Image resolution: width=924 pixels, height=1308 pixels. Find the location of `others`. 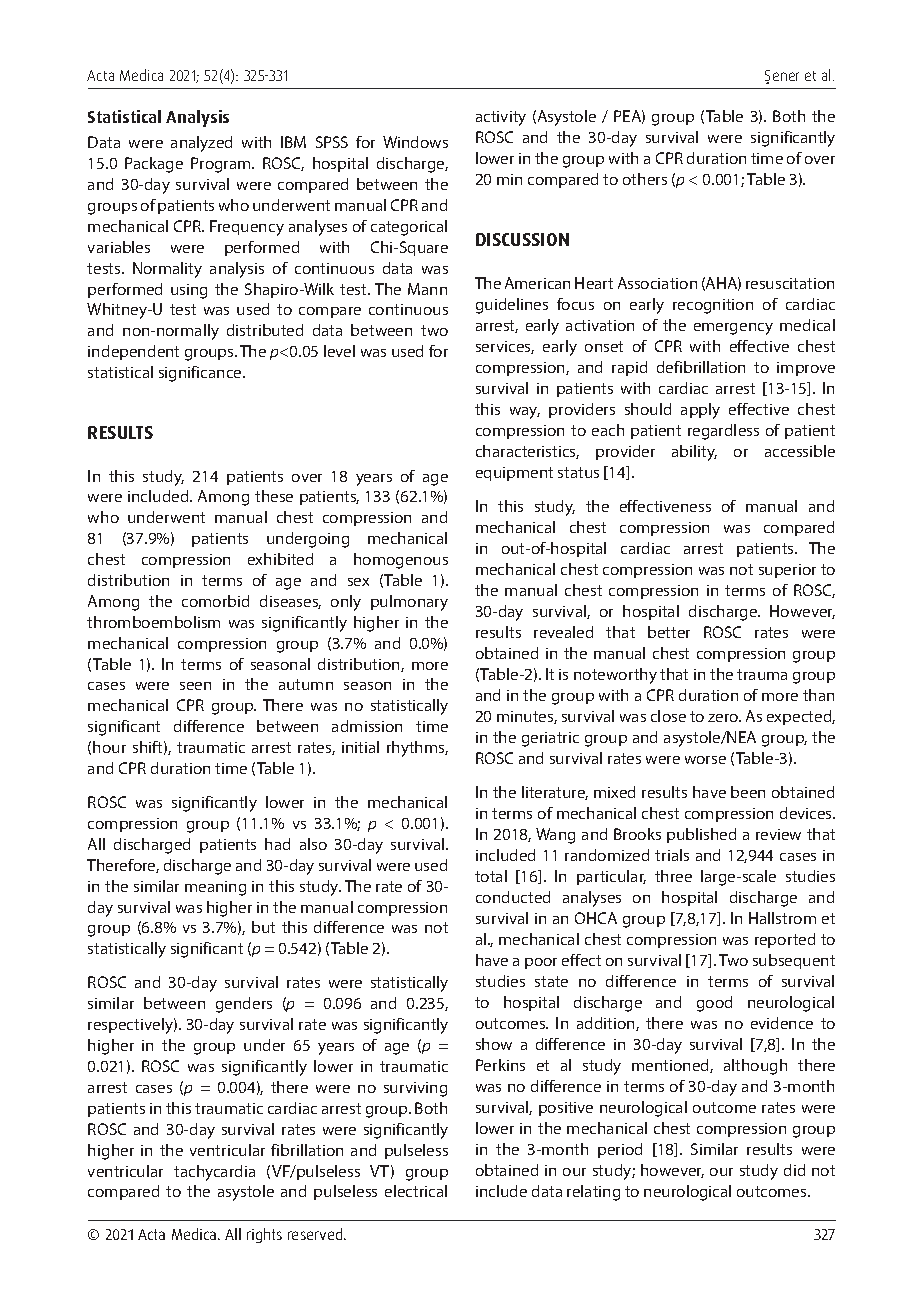

others is located at coordinates (645, 179).
